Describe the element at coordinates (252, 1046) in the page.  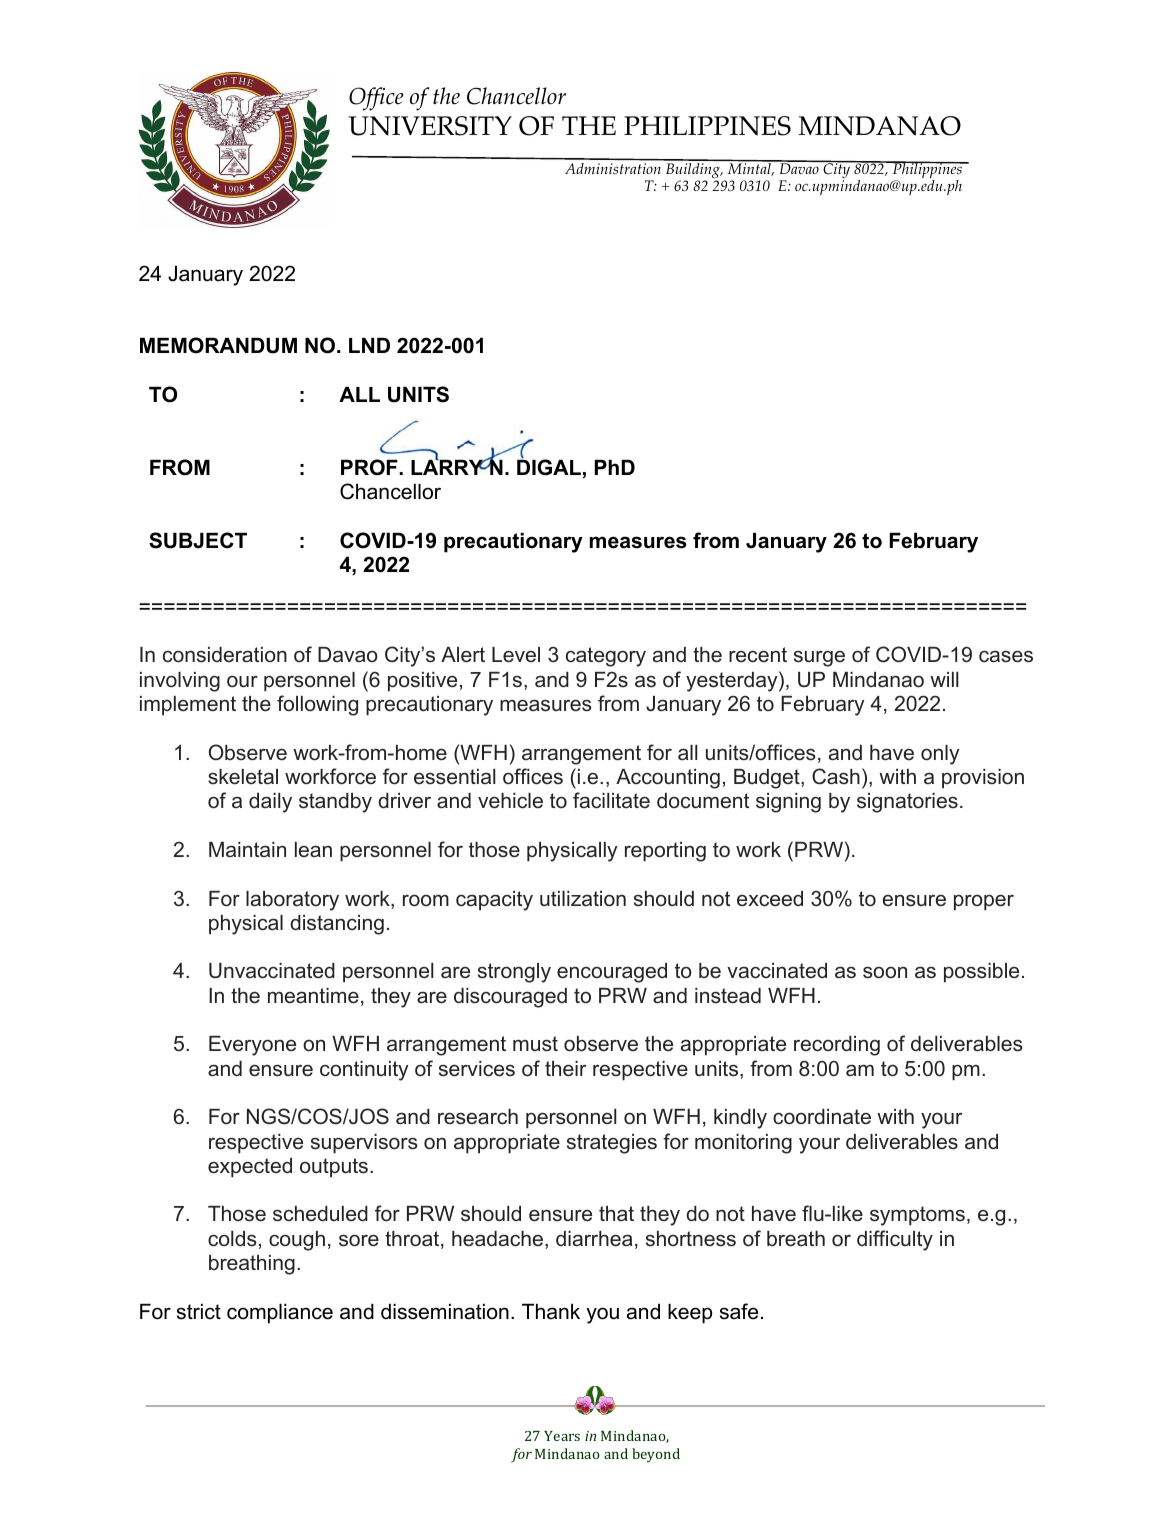
I see `Everyone` at that location.
